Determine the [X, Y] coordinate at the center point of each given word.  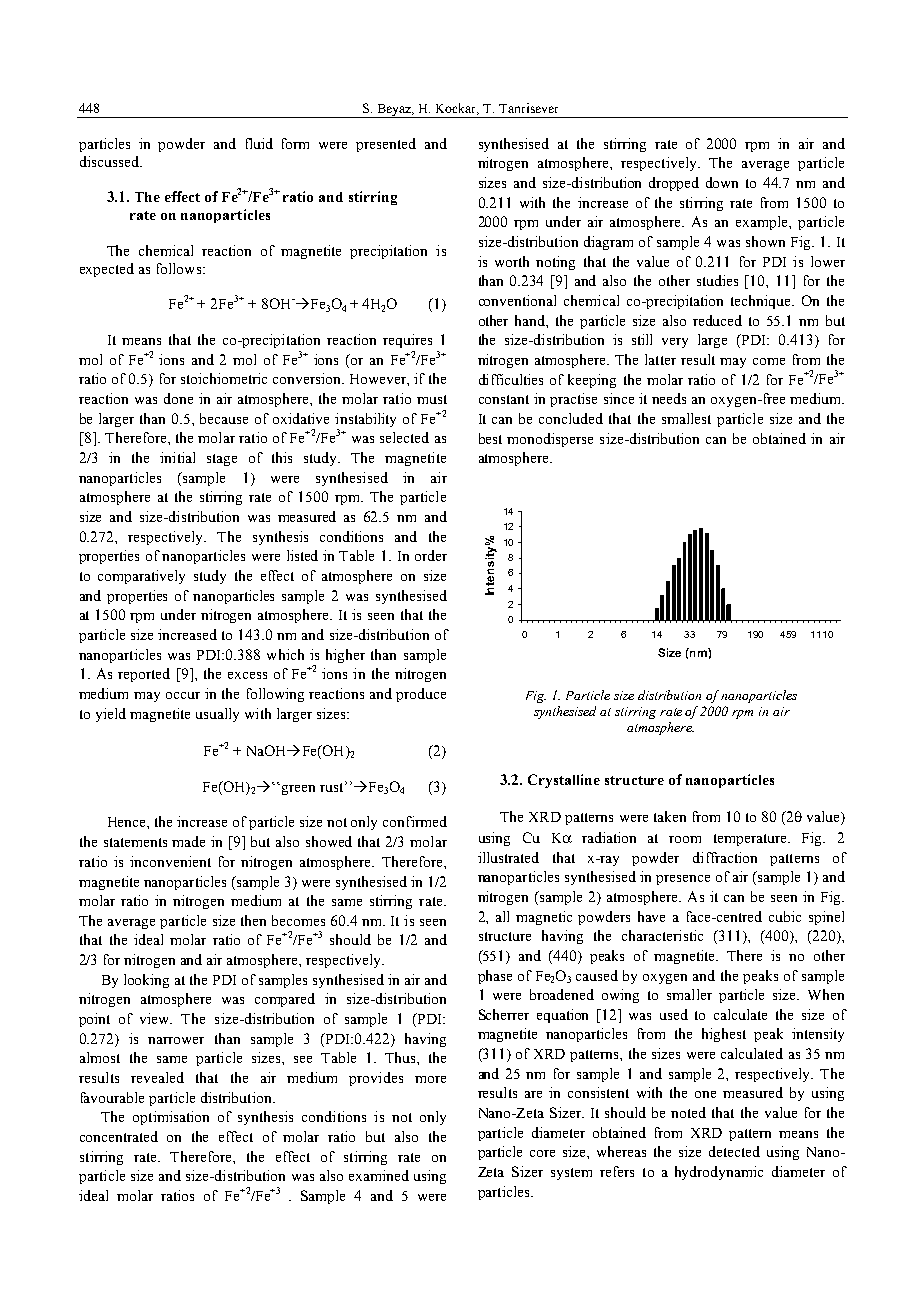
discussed [110, 161]
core [542, 1153]
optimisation [171, 1118]
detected [734, 1151]
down [722, 182]
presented [386, 145]
